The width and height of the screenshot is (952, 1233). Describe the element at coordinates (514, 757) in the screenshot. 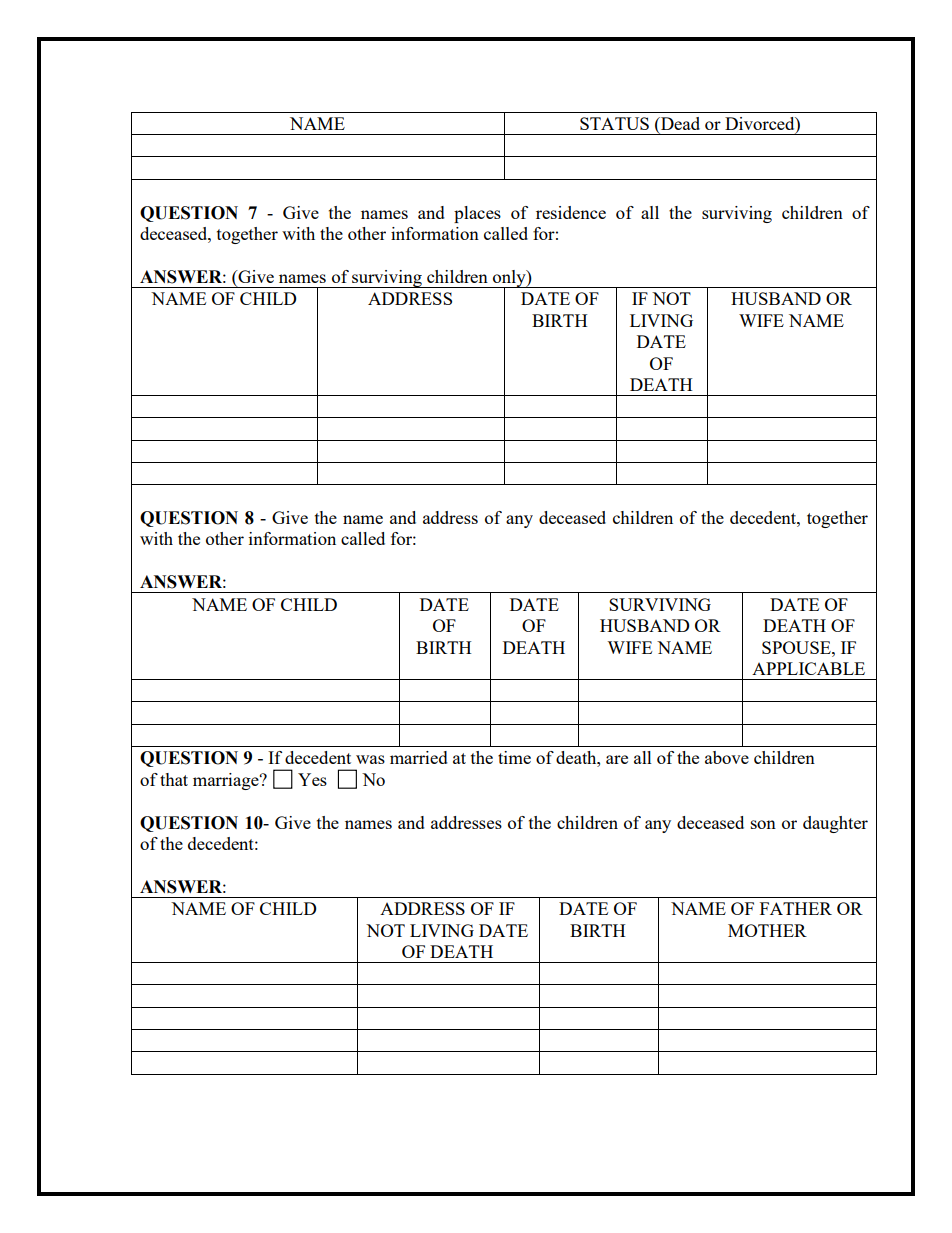

I see `time` at that location.
